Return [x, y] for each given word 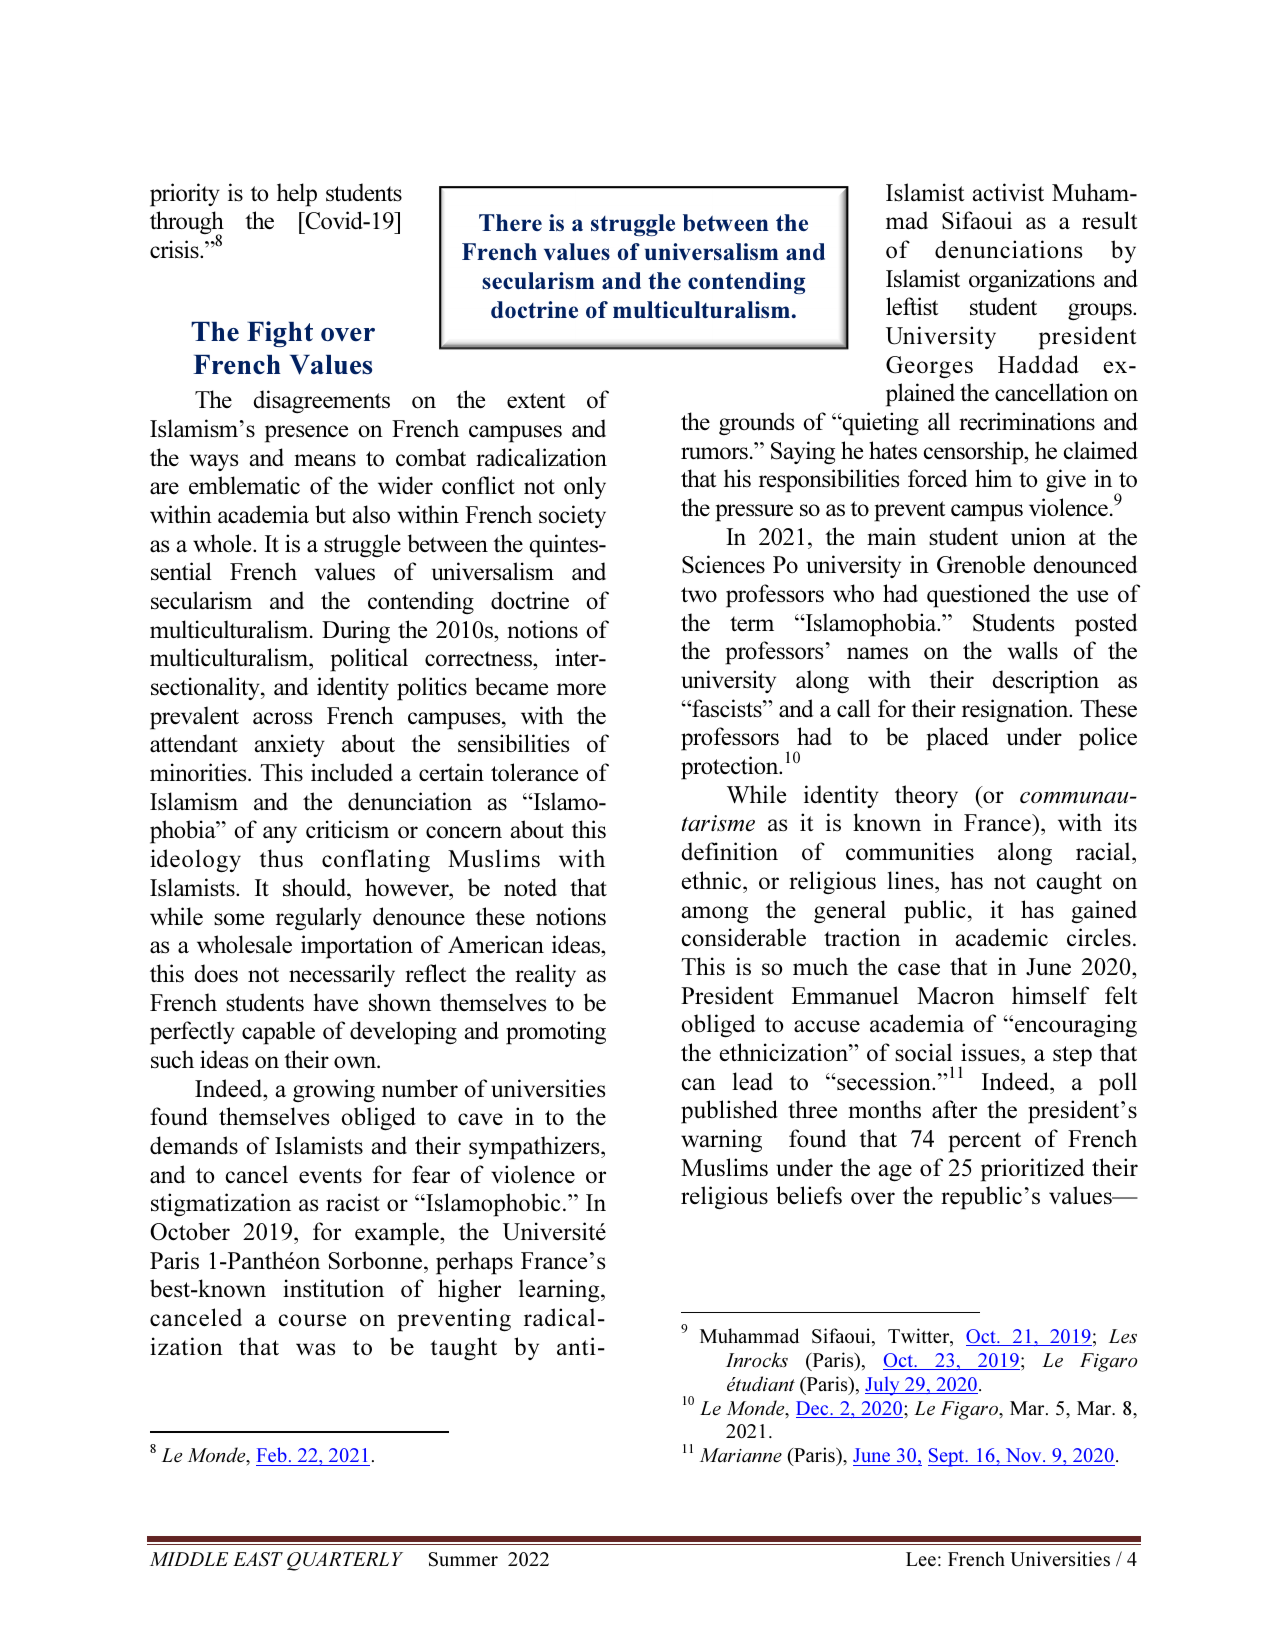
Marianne [741, 1455]
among [714, 914]
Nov [1025, 1455]
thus [281, 858]
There [510, 222]
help [297, 195]
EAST [258, 1559]
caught [1069, 882]
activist [1008, 192]
